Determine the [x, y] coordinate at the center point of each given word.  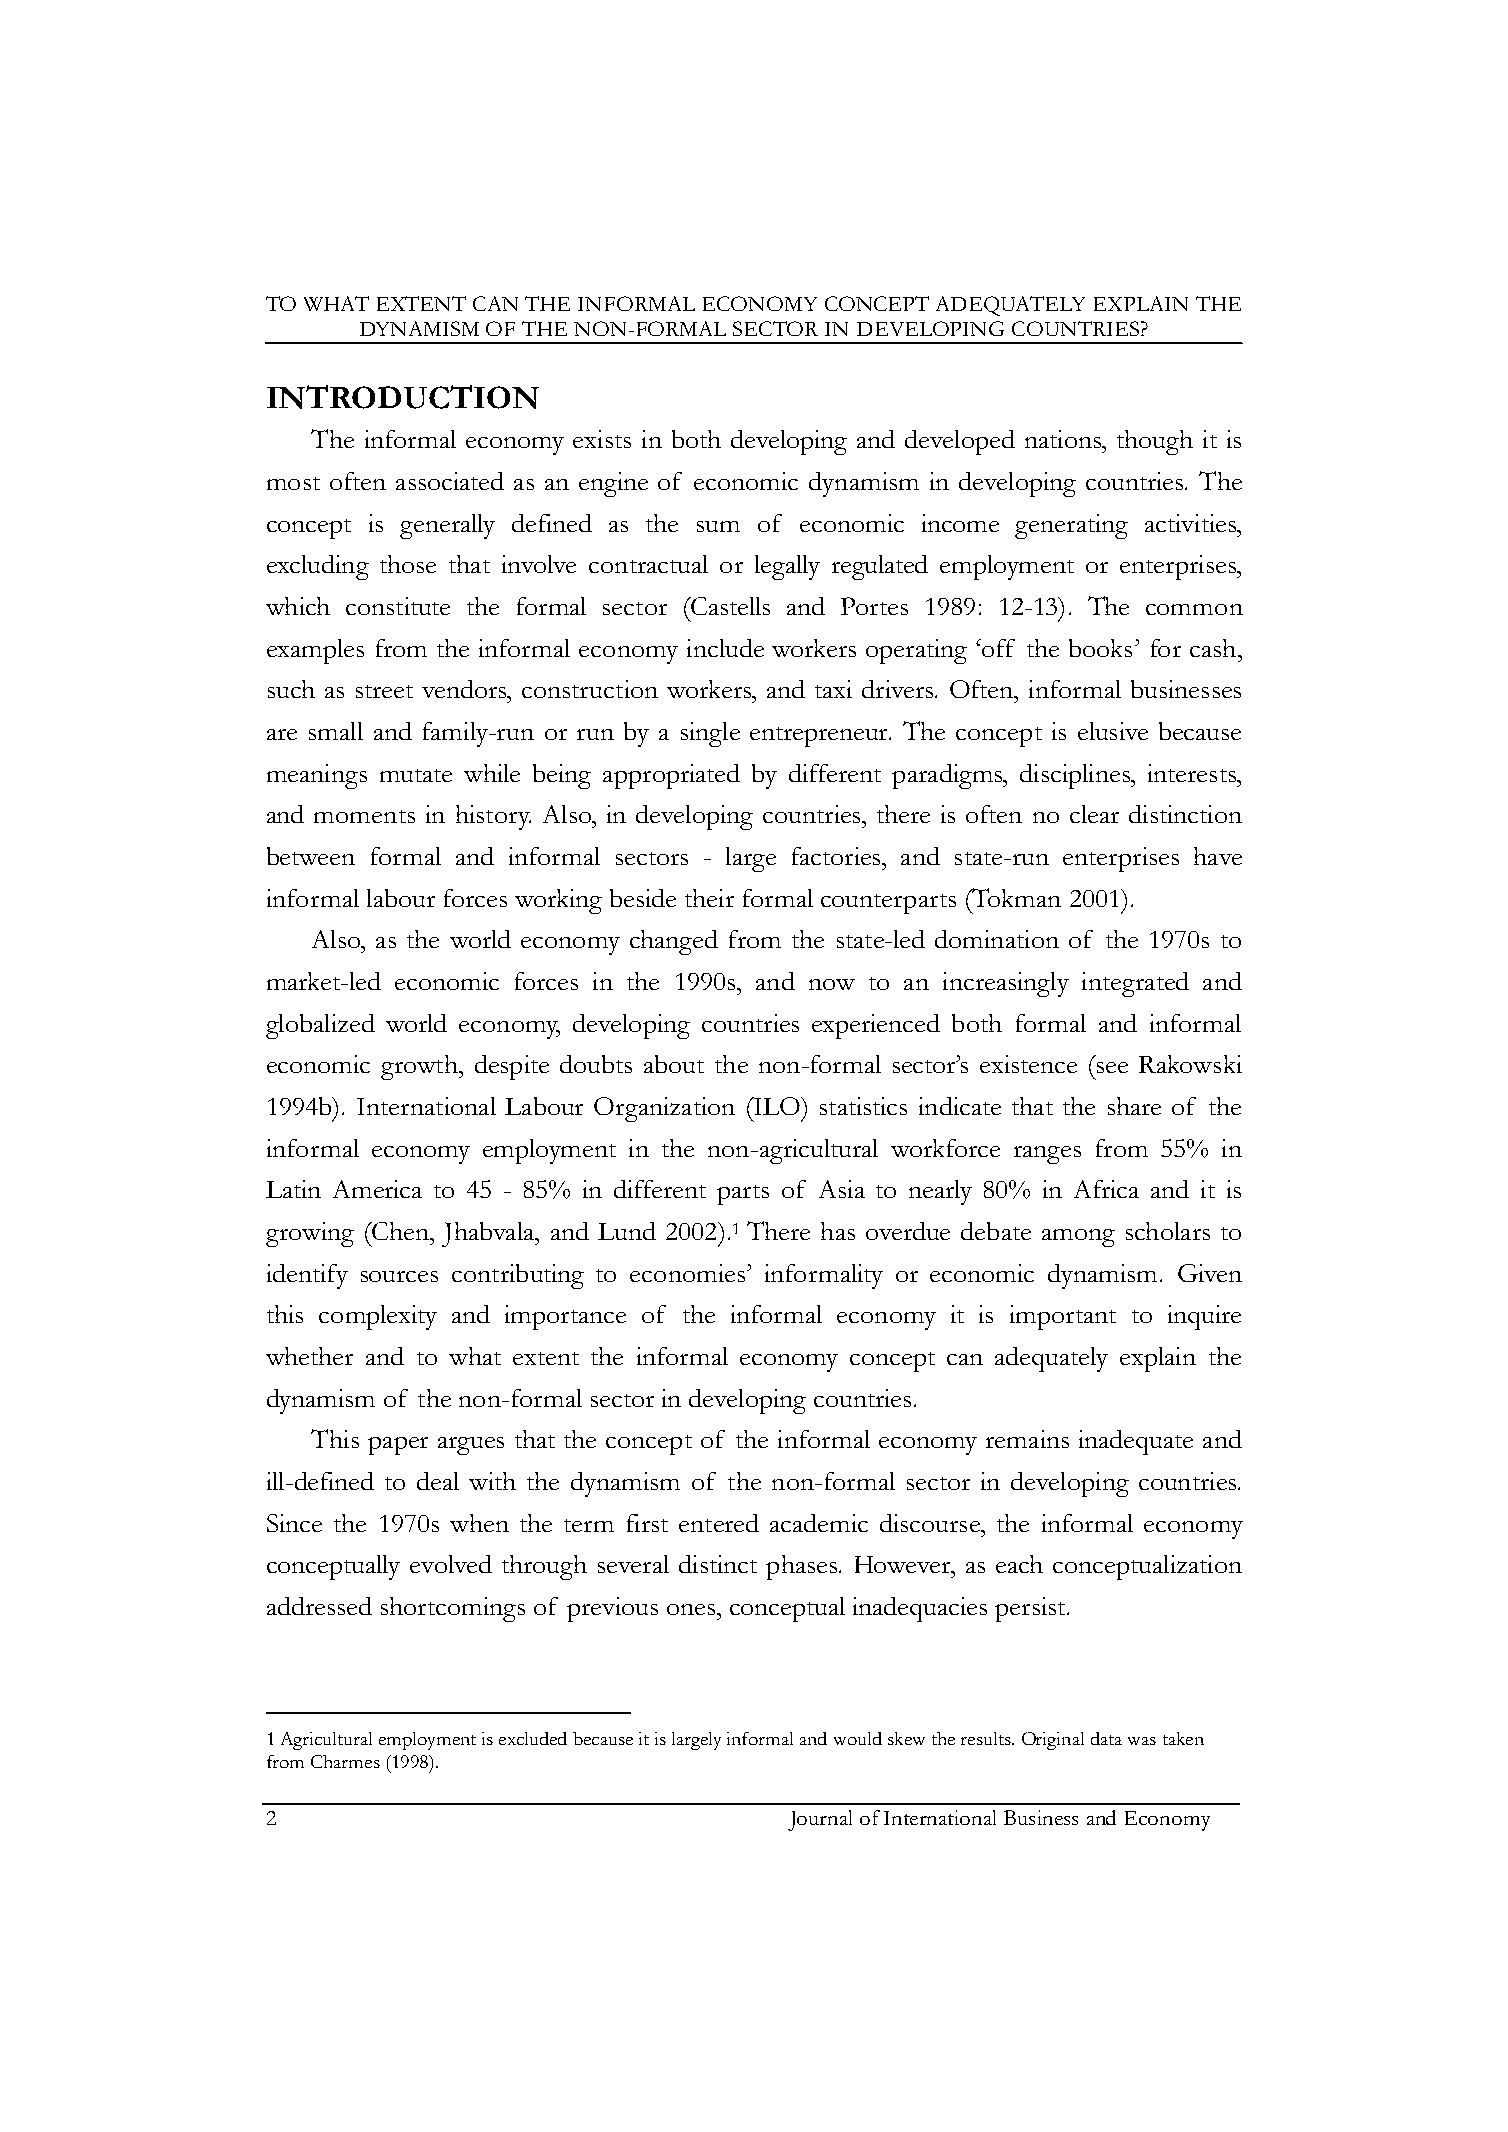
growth [420, 1067]
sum [718, 526]
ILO [776, 1106]
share [1134, 1106]
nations [1064, 439]
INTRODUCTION [403, 397]
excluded [533, 1738]
